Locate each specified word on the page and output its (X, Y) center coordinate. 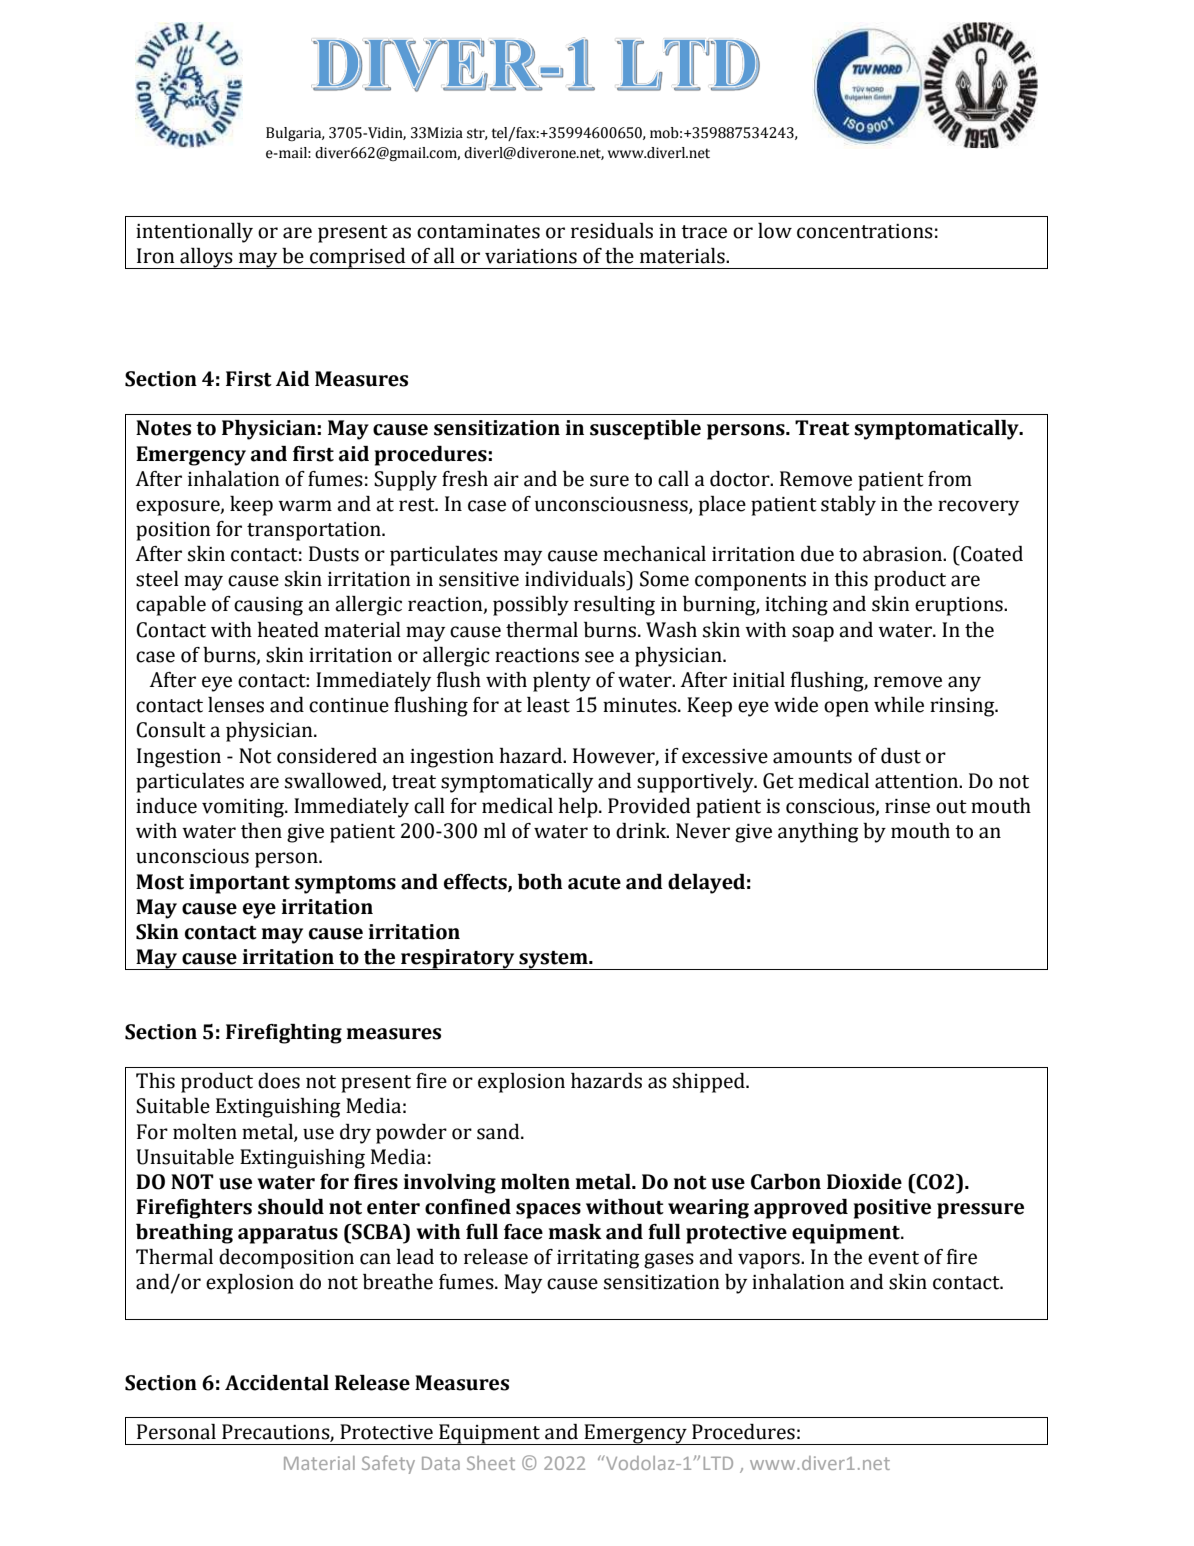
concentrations (865, 231)
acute (594, 883)
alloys (206, 258)
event (893, 1258)
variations (531, 256)
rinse (907, 806)
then (261, 831)
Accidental (277, 1383)
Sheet (491, 1463)
